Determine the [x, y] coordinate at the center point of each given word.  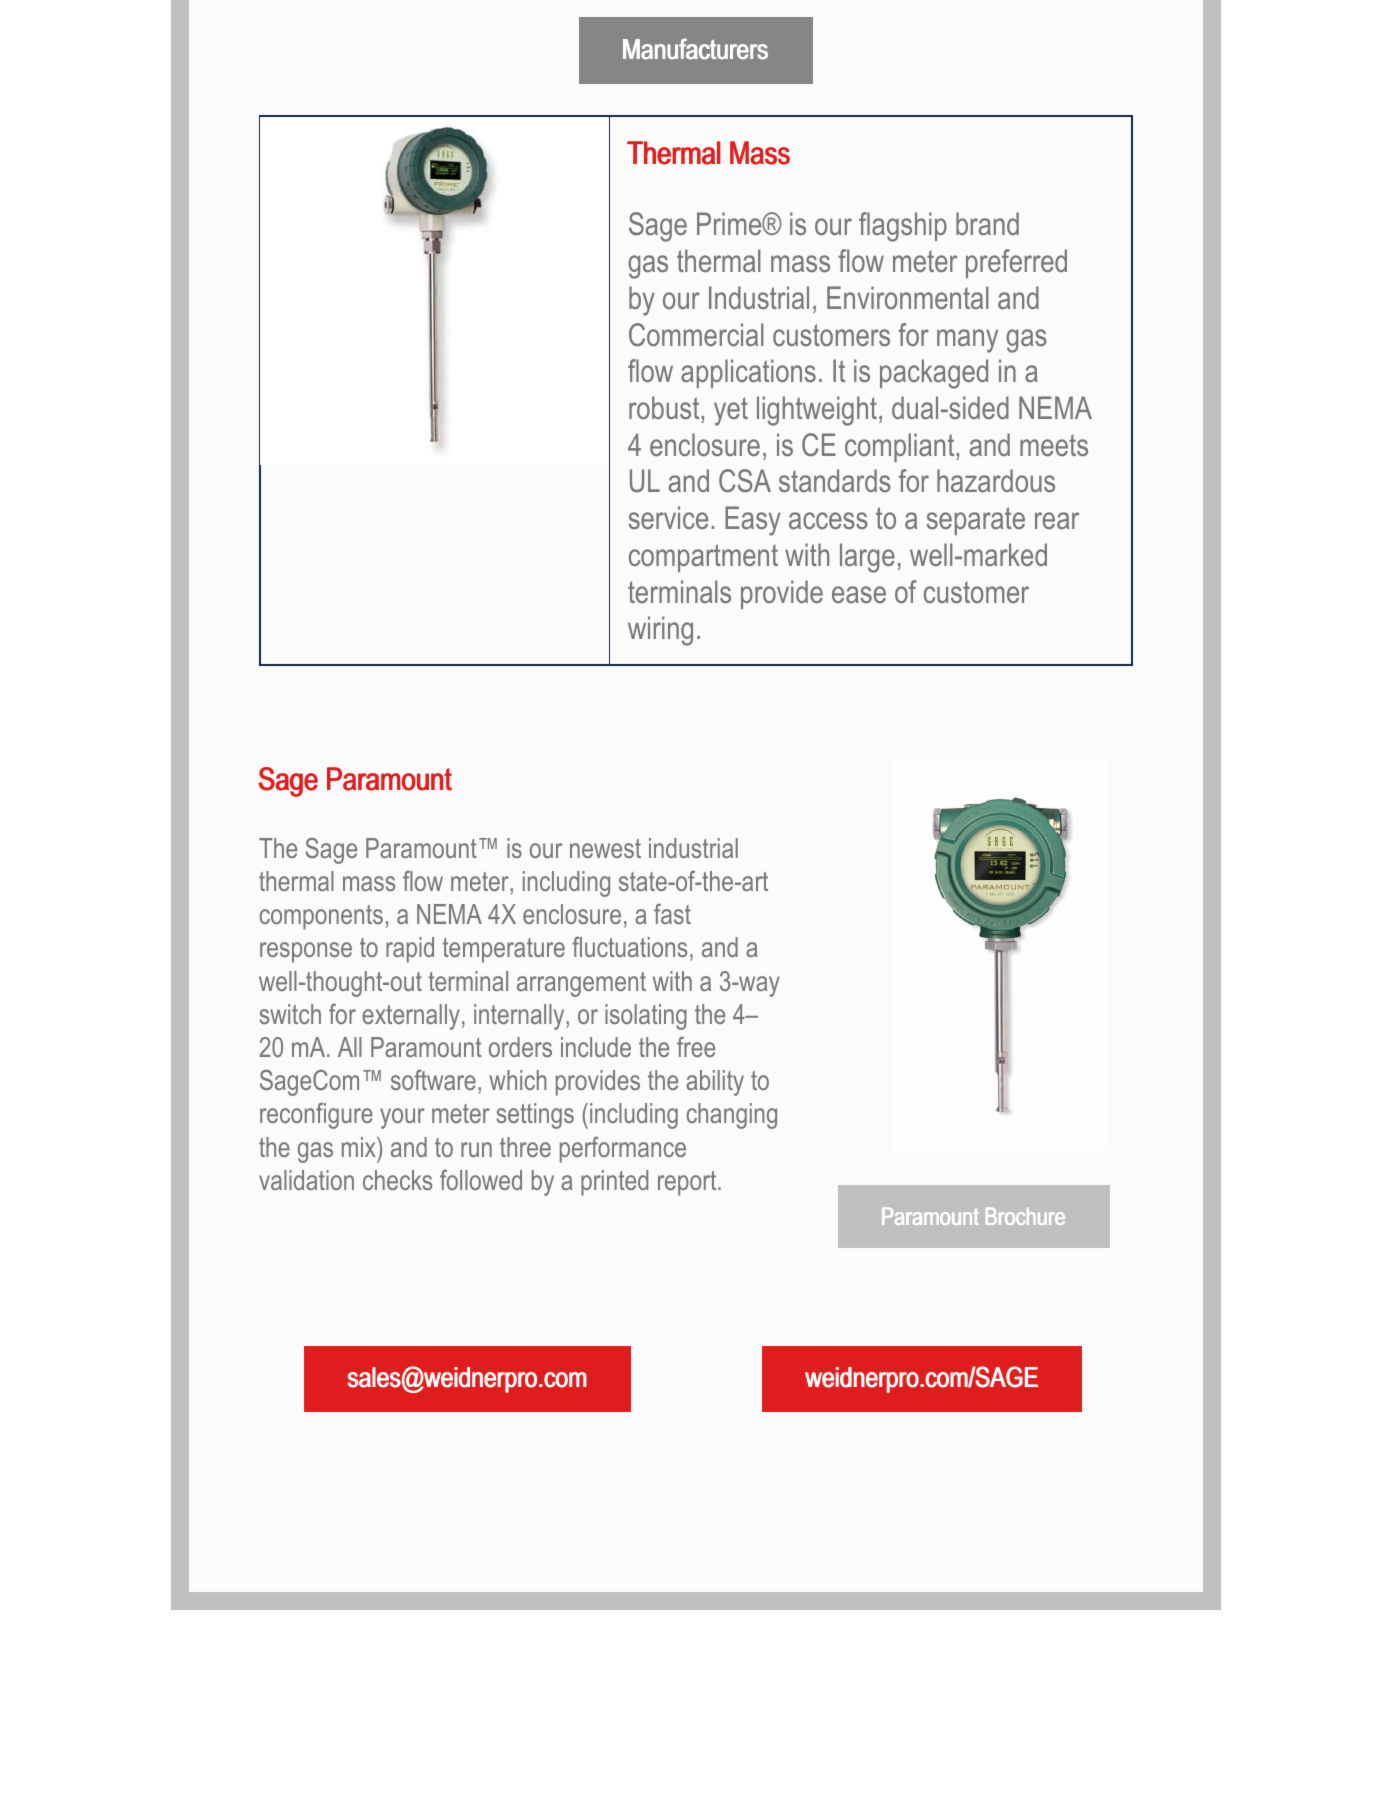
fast [672, 914]
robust [665, 407]
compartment [703, 558]
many [967, 341]
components [321, 917]
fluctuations [629, 947]
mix [360, 1147]
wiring [660, 631]
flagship [903, 227]
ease [859, 594]
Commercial [696, 334]
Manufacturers [695, 49]
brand [987, 223]
